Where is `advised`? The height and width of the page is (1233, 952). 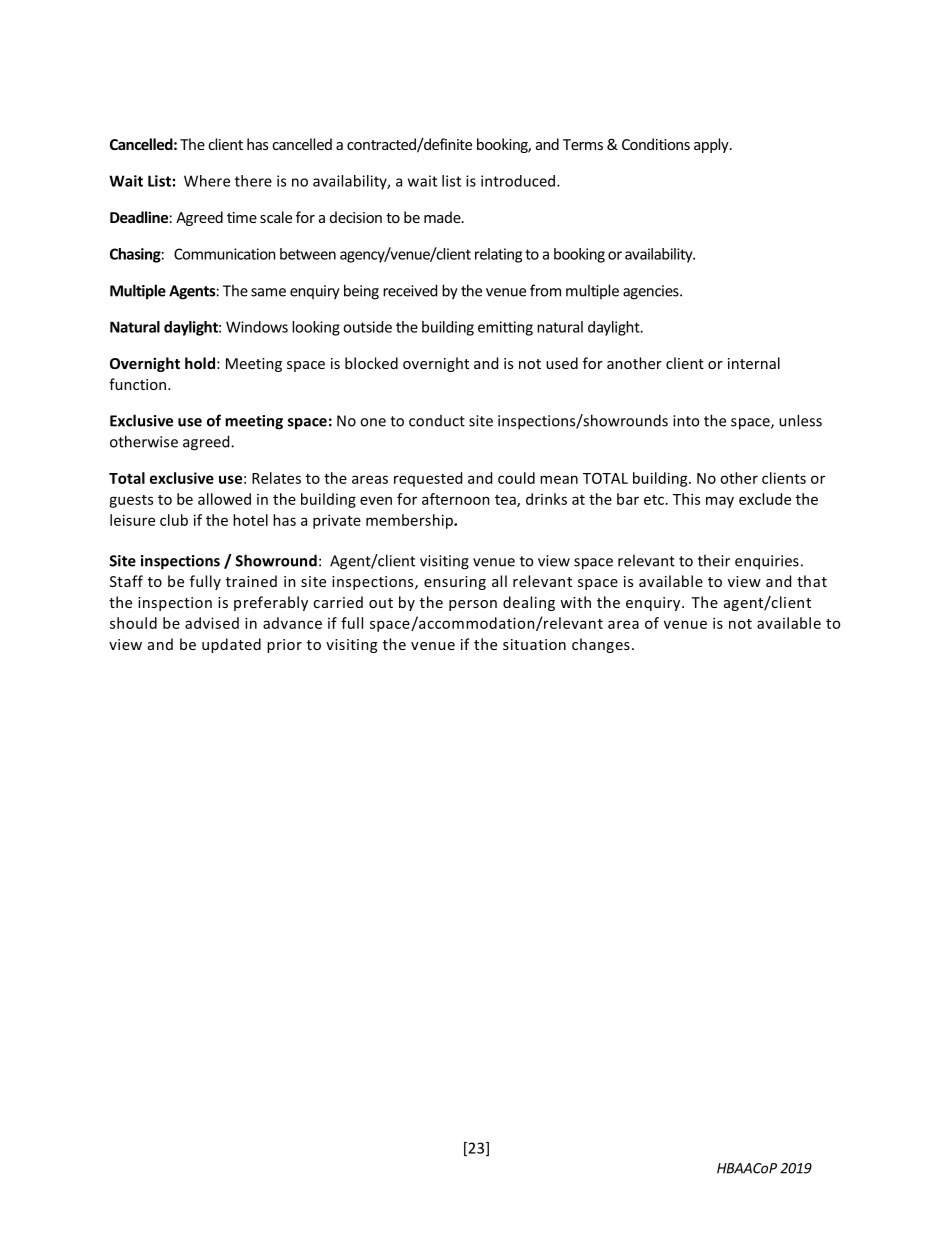
advised is located at coordinates (212, 623).
